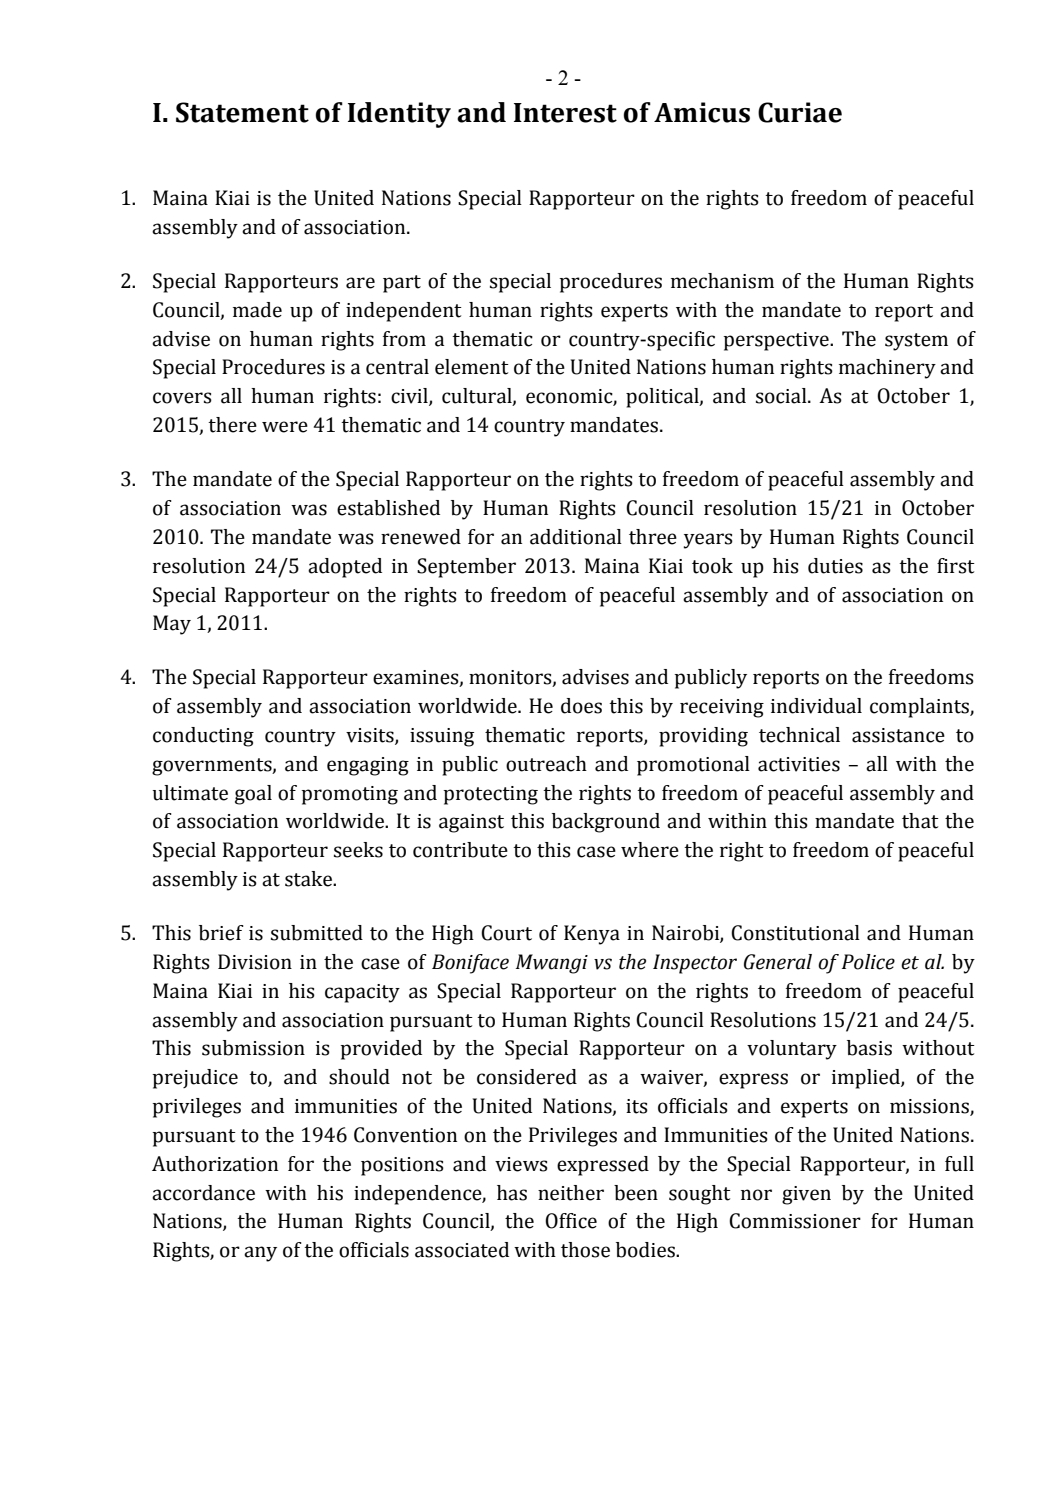 This screenshot has width=1060, height=1501. I want to click on made, so click(257, 310).
